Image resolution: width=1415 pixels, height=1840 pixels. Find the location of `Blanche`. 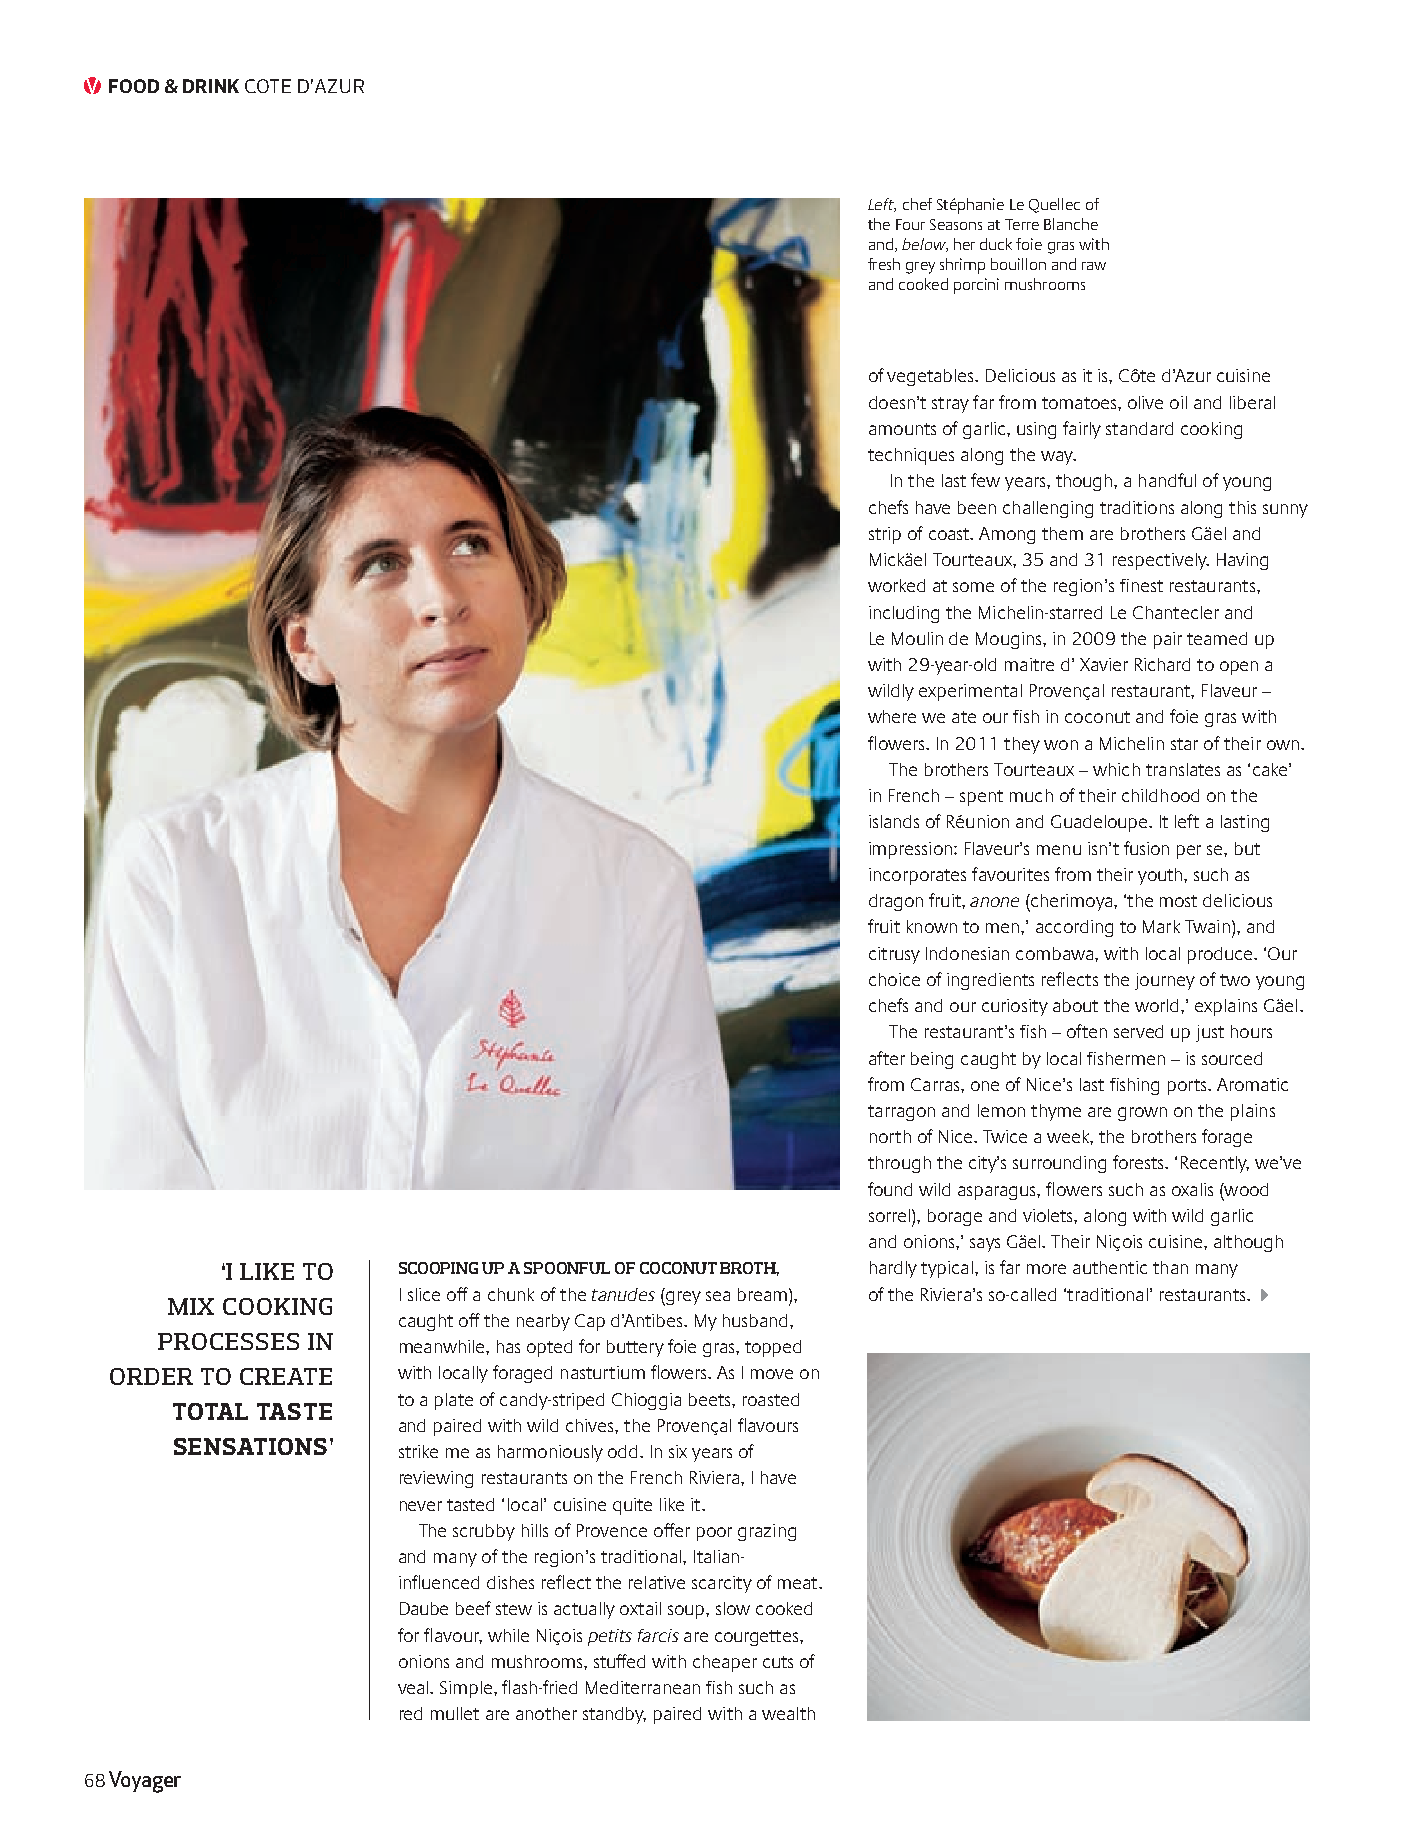

Blanche is located at coordinates (1071, 224).
